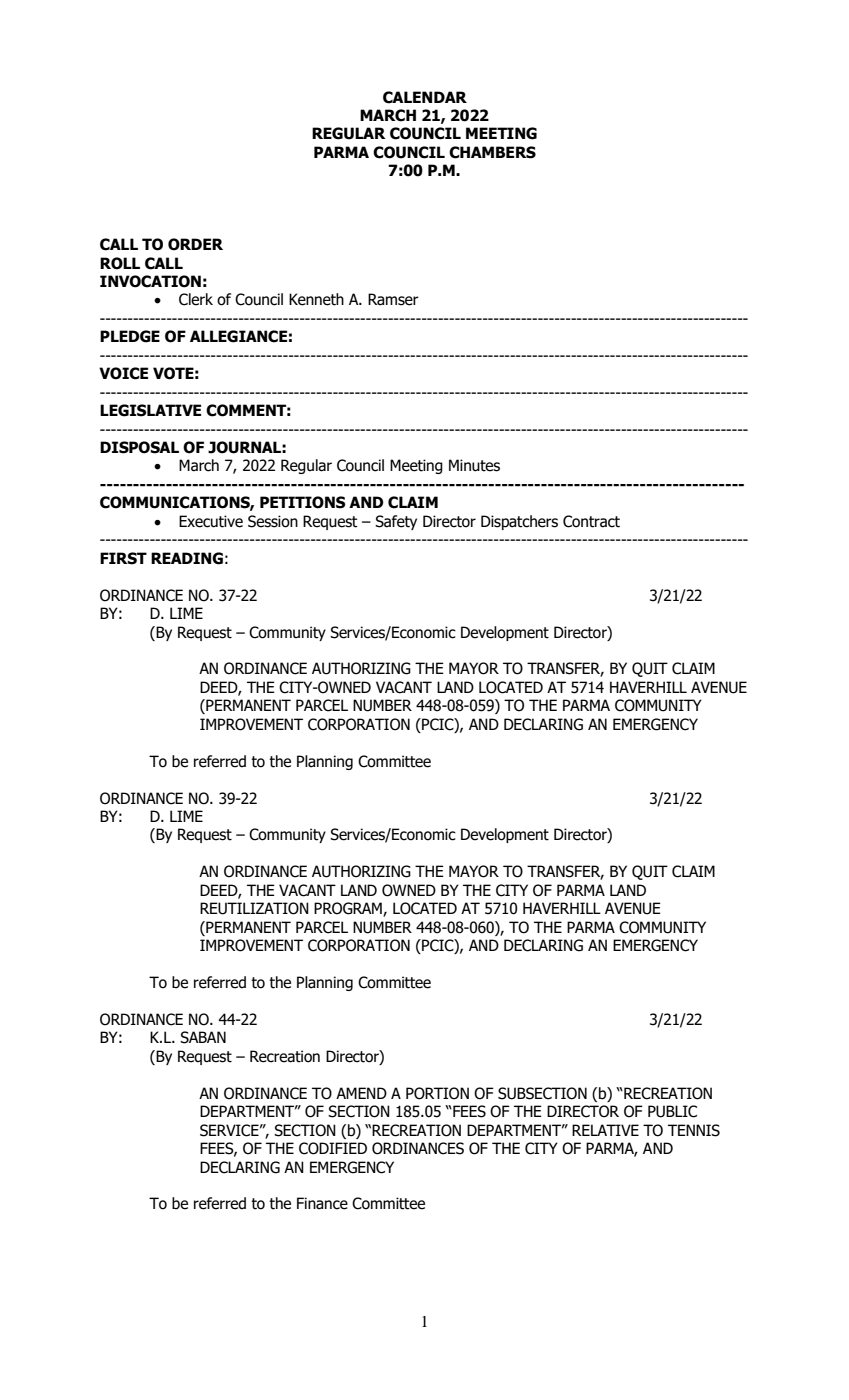 The height and width of the image is (1400, 849). What do you see at coordinates (322, 1203) in the image?
I see `Finance` at bounding box center [322, 1203].
